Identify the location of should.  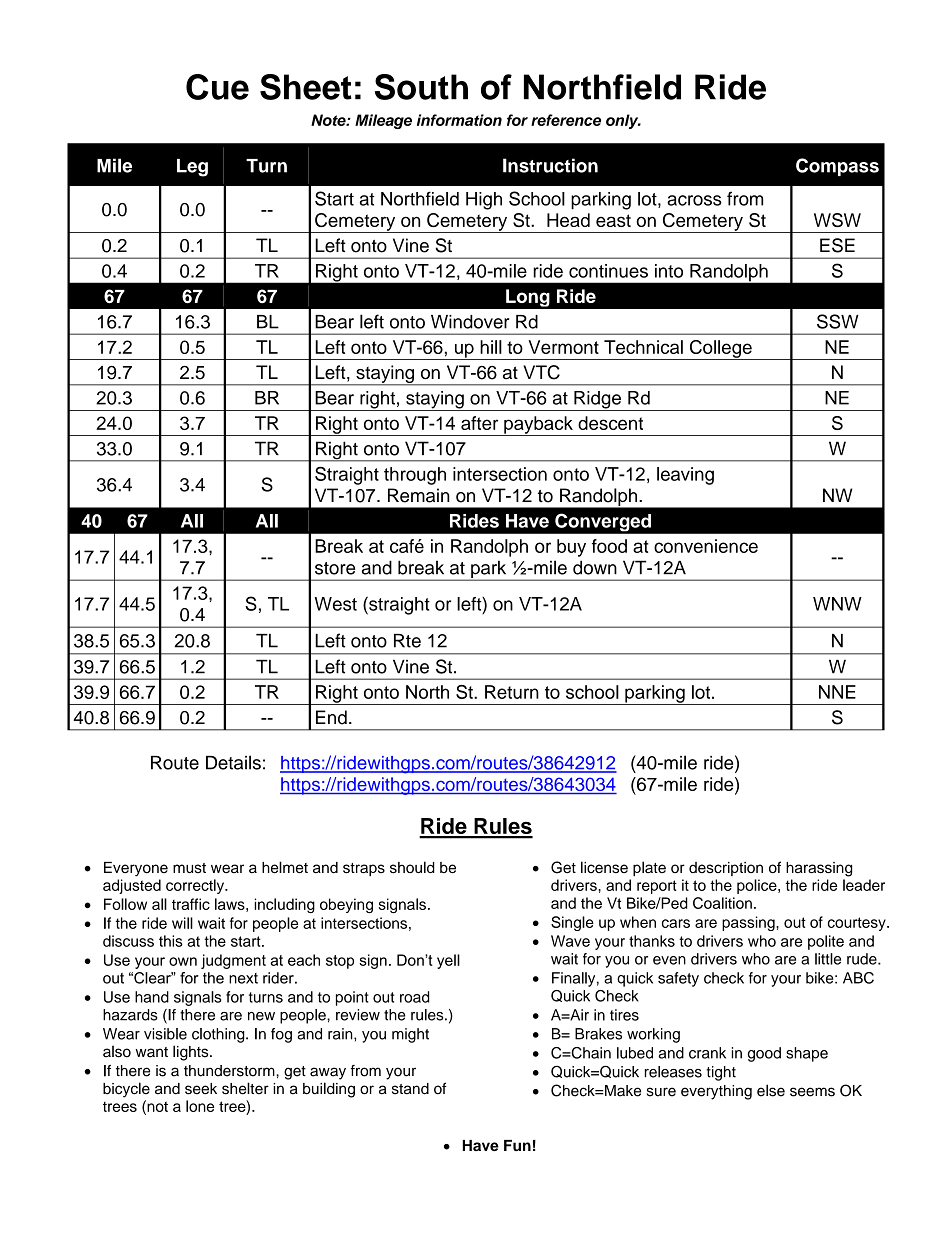
(412, 867).
